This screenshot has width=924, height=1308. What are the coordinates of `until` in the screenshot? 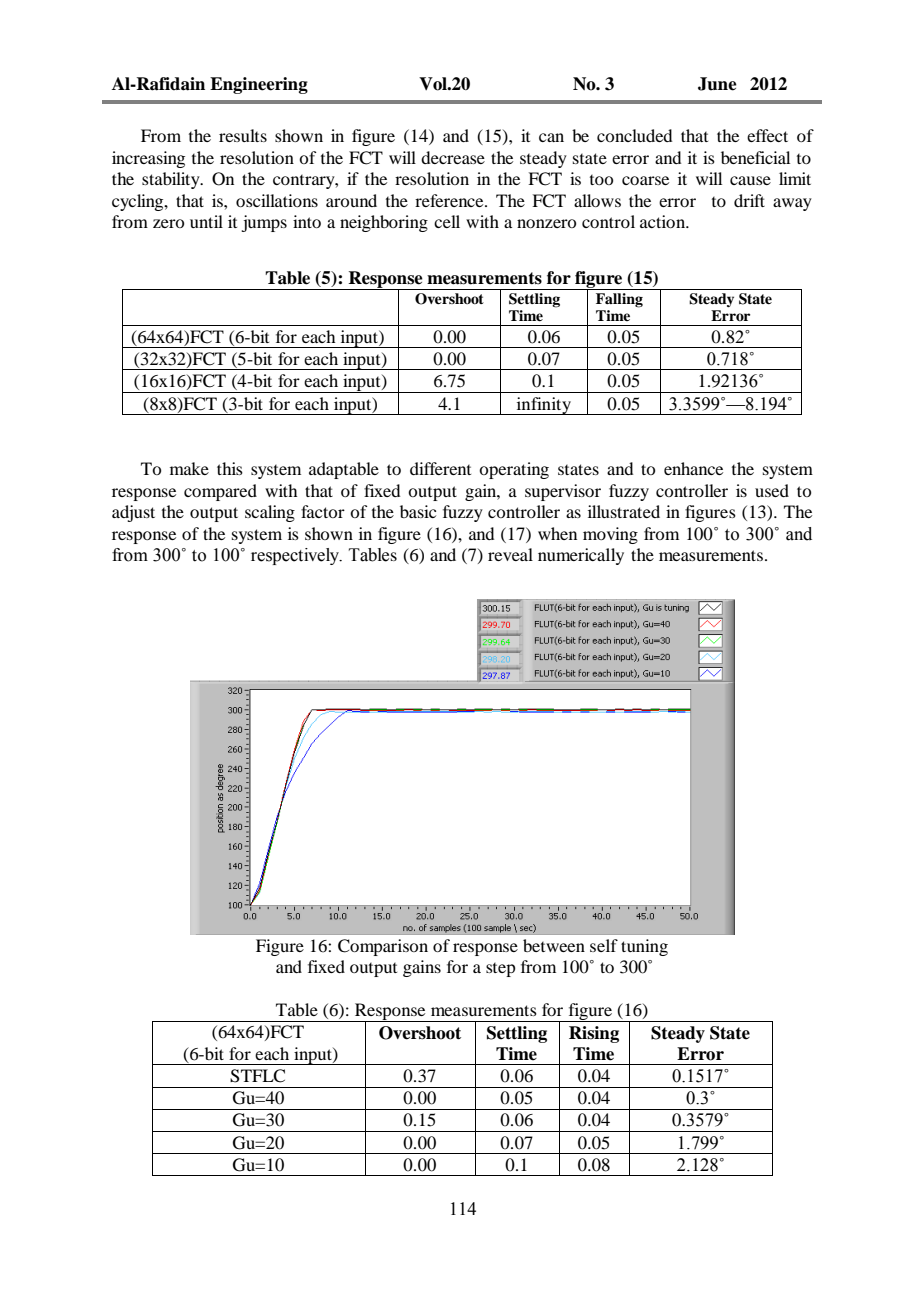 It's located at (206, 221).
